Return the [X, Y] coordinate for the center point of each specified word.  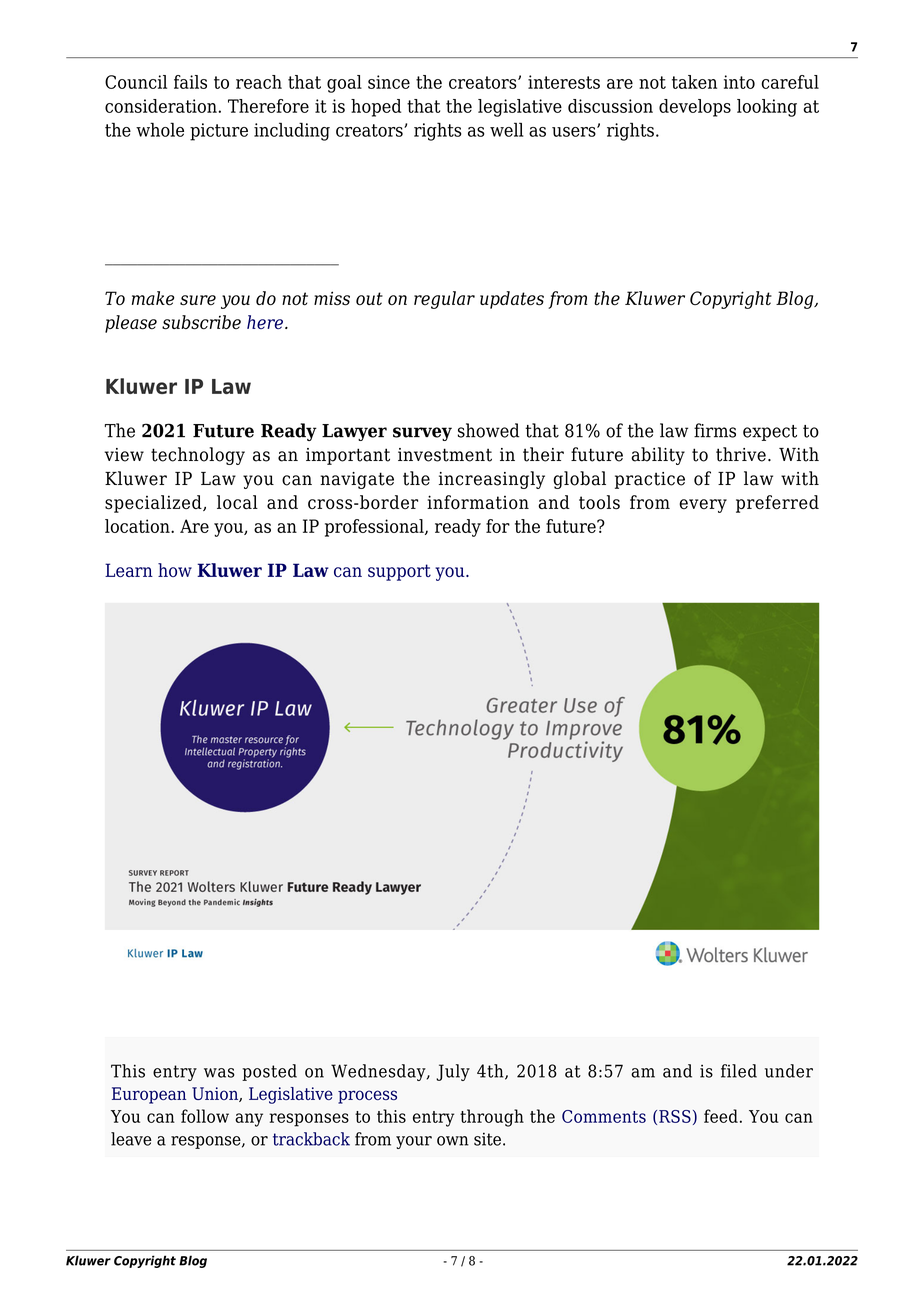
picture [219, 132]
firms [715, 430]
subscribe [201, 322]
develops [695, 108]
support [399, 572]
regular [444, 300]
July [453, 1072]
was [219, 1073]
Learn [129, 570]
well [506, 129]
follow [205, 1116]
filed [739, 1071]
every [703, 506]
